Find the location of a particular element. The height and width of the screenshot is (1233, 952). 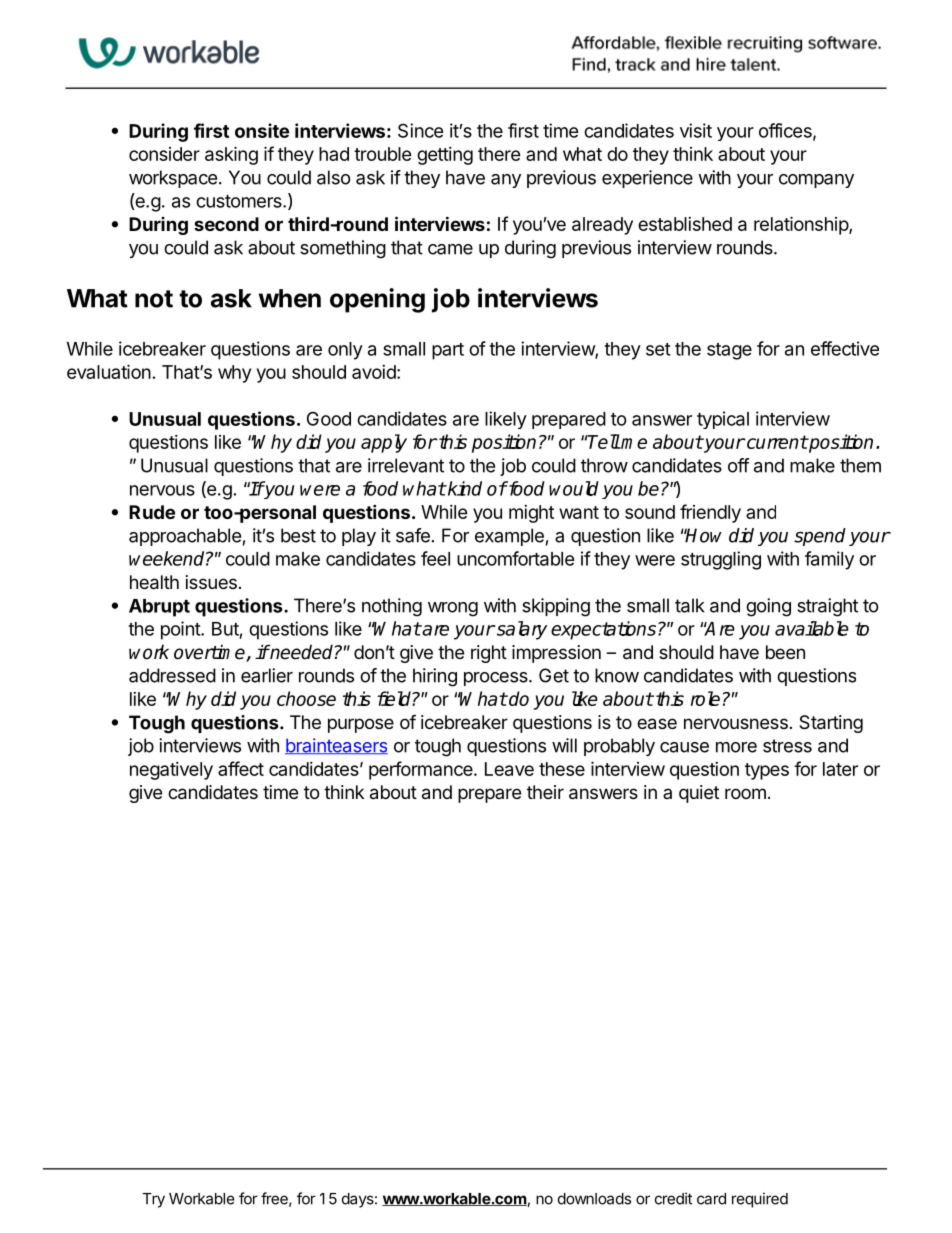

addressed is located at coordinates (172, 675).
